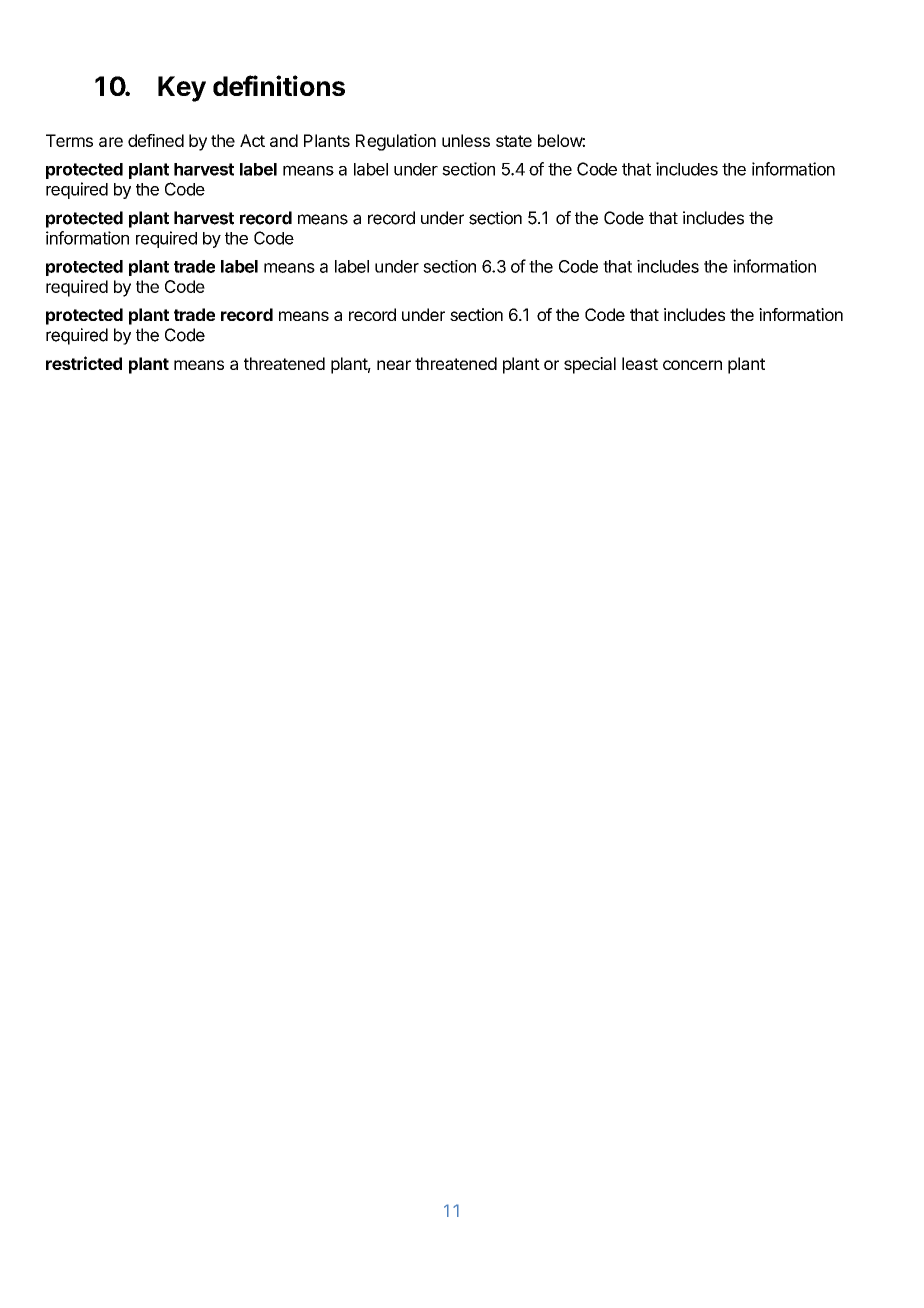 The width and height of the screenshot is (924, 1308). I want to click on Terms, so click(69, 140).
